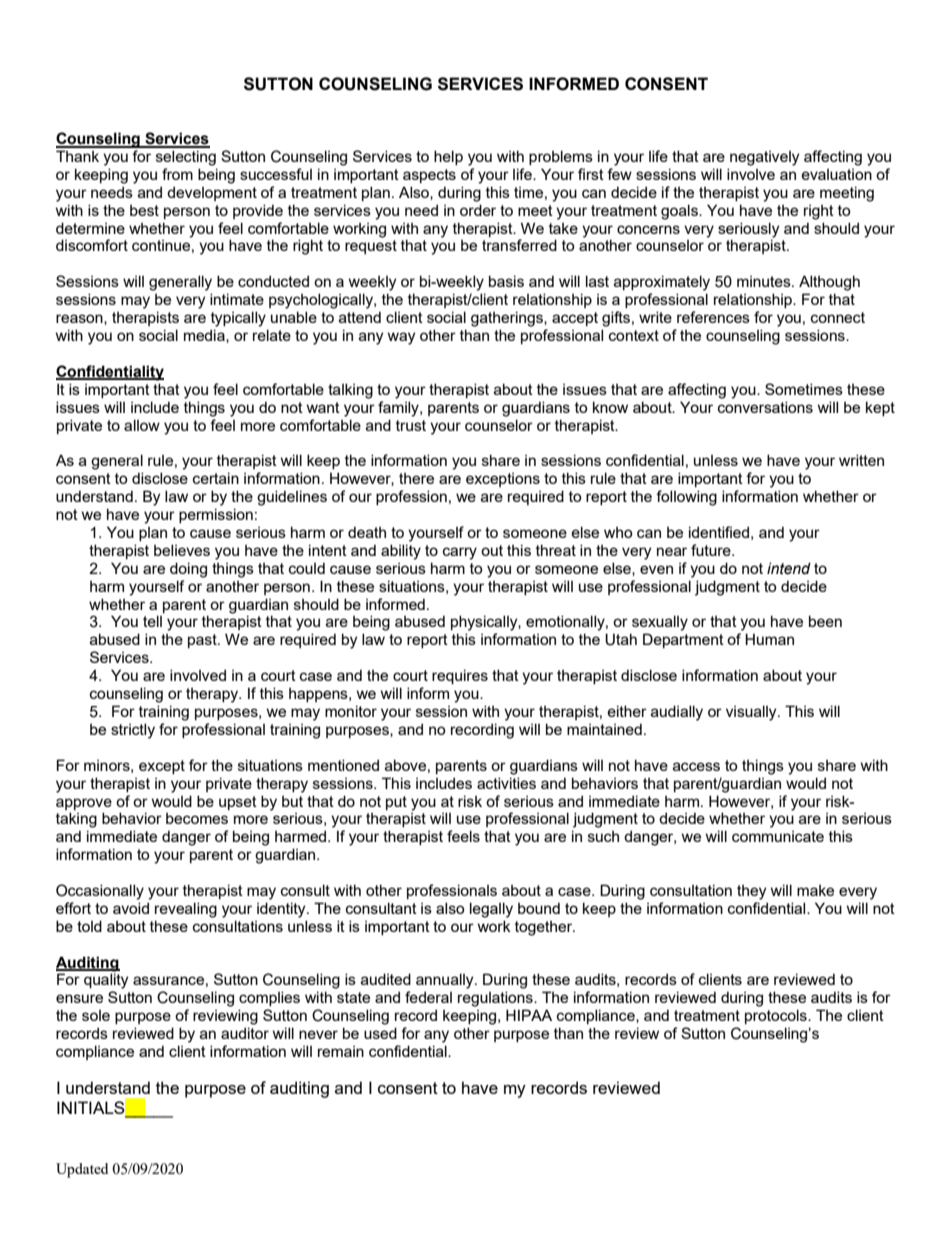 This page has width=952, height=1233. Describe the element at coordinates (777, 1016) in the page. I see `protocols` at that location.
